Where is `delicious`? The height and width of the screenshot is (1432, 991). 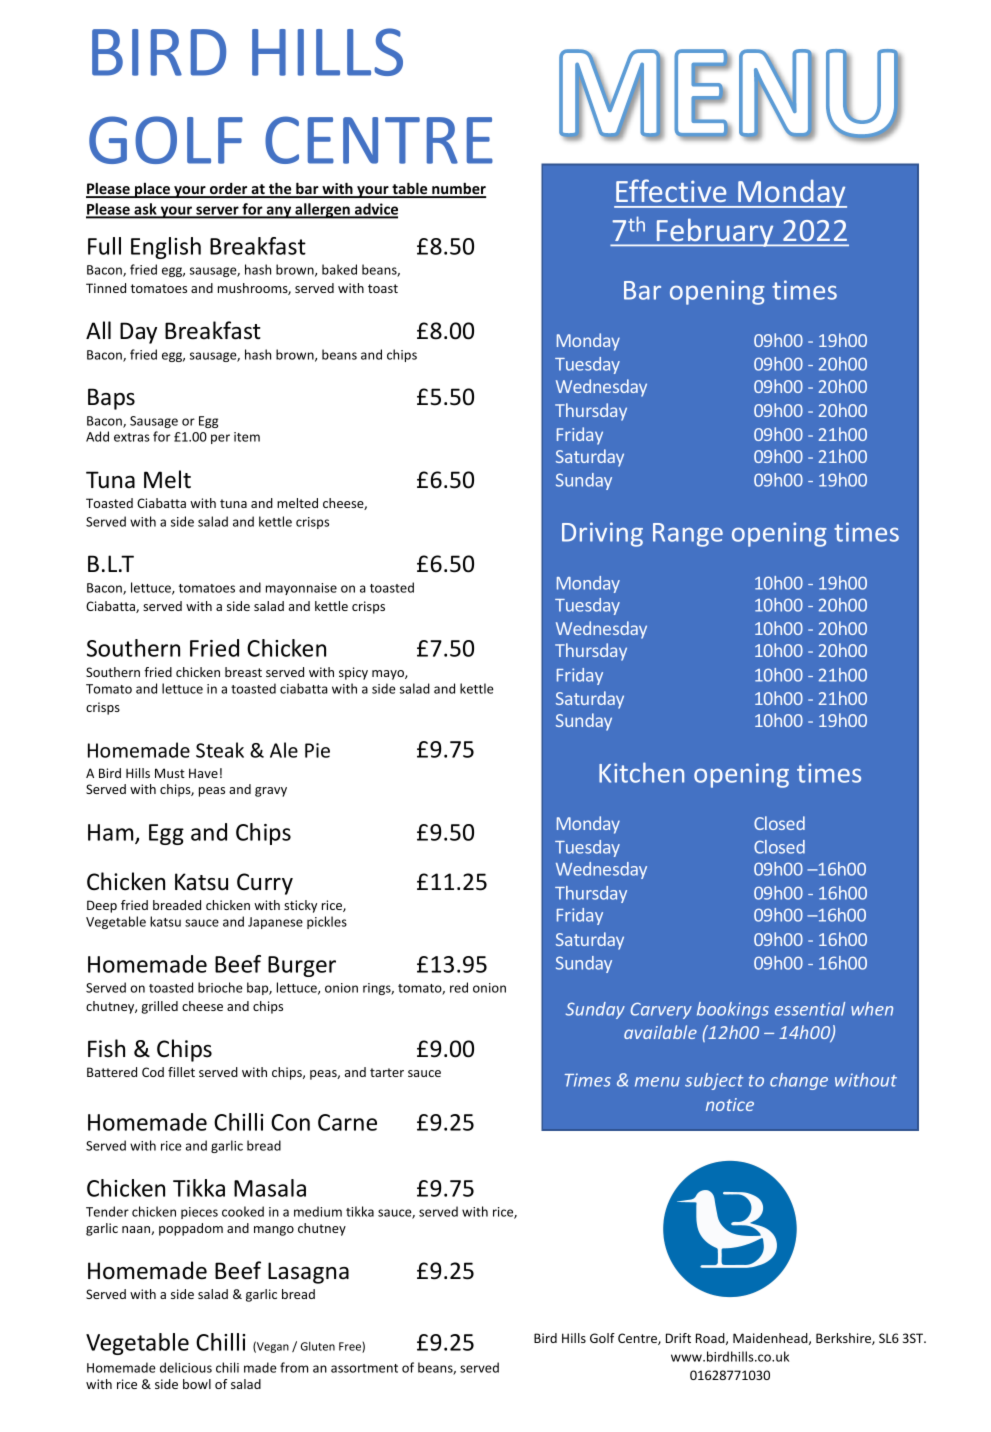 delicious is located at coordinates (186, 1367).
